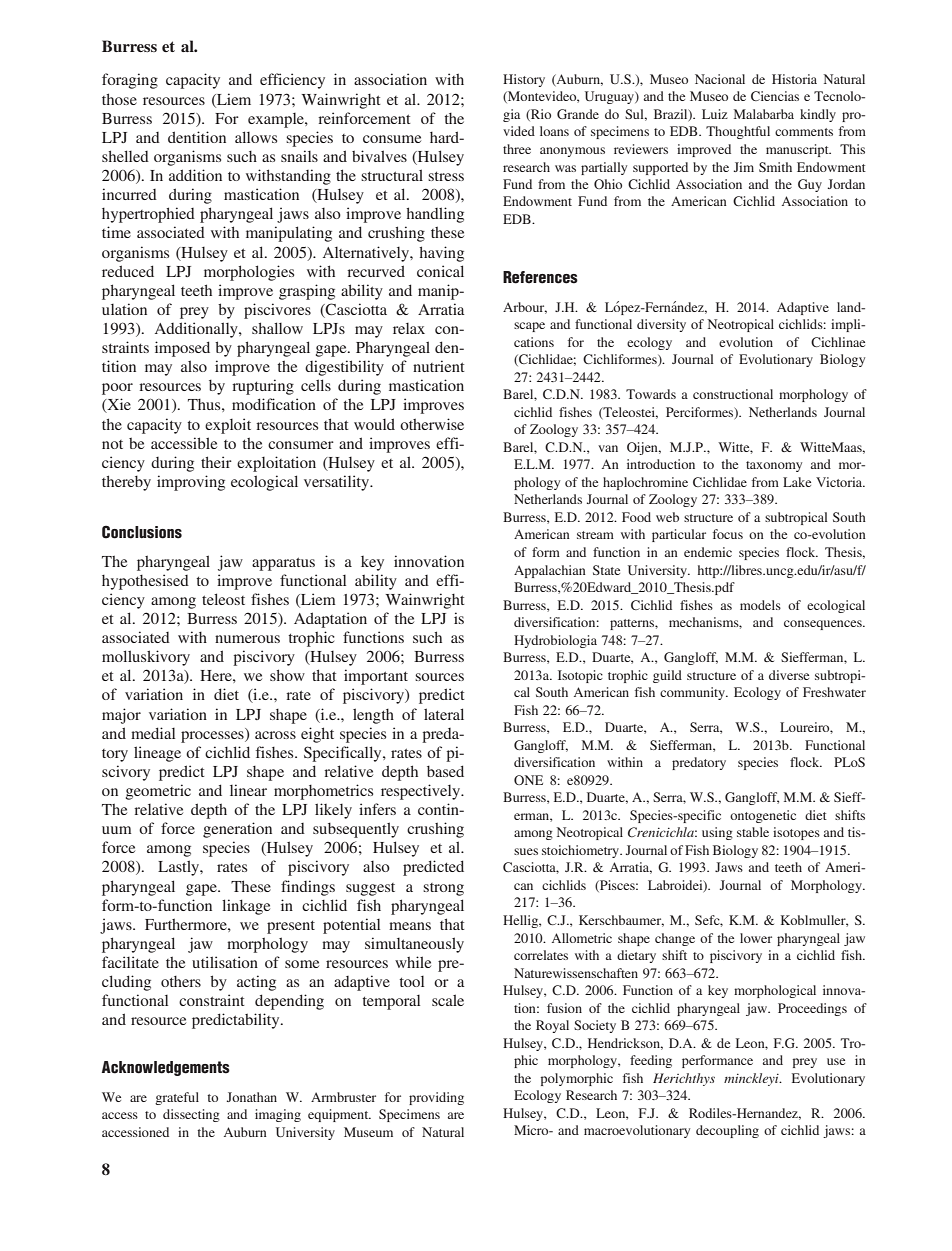  What do you see at coordinates (661, 325) in the page?
I see `diversity` at bounding box center [661, 325].
